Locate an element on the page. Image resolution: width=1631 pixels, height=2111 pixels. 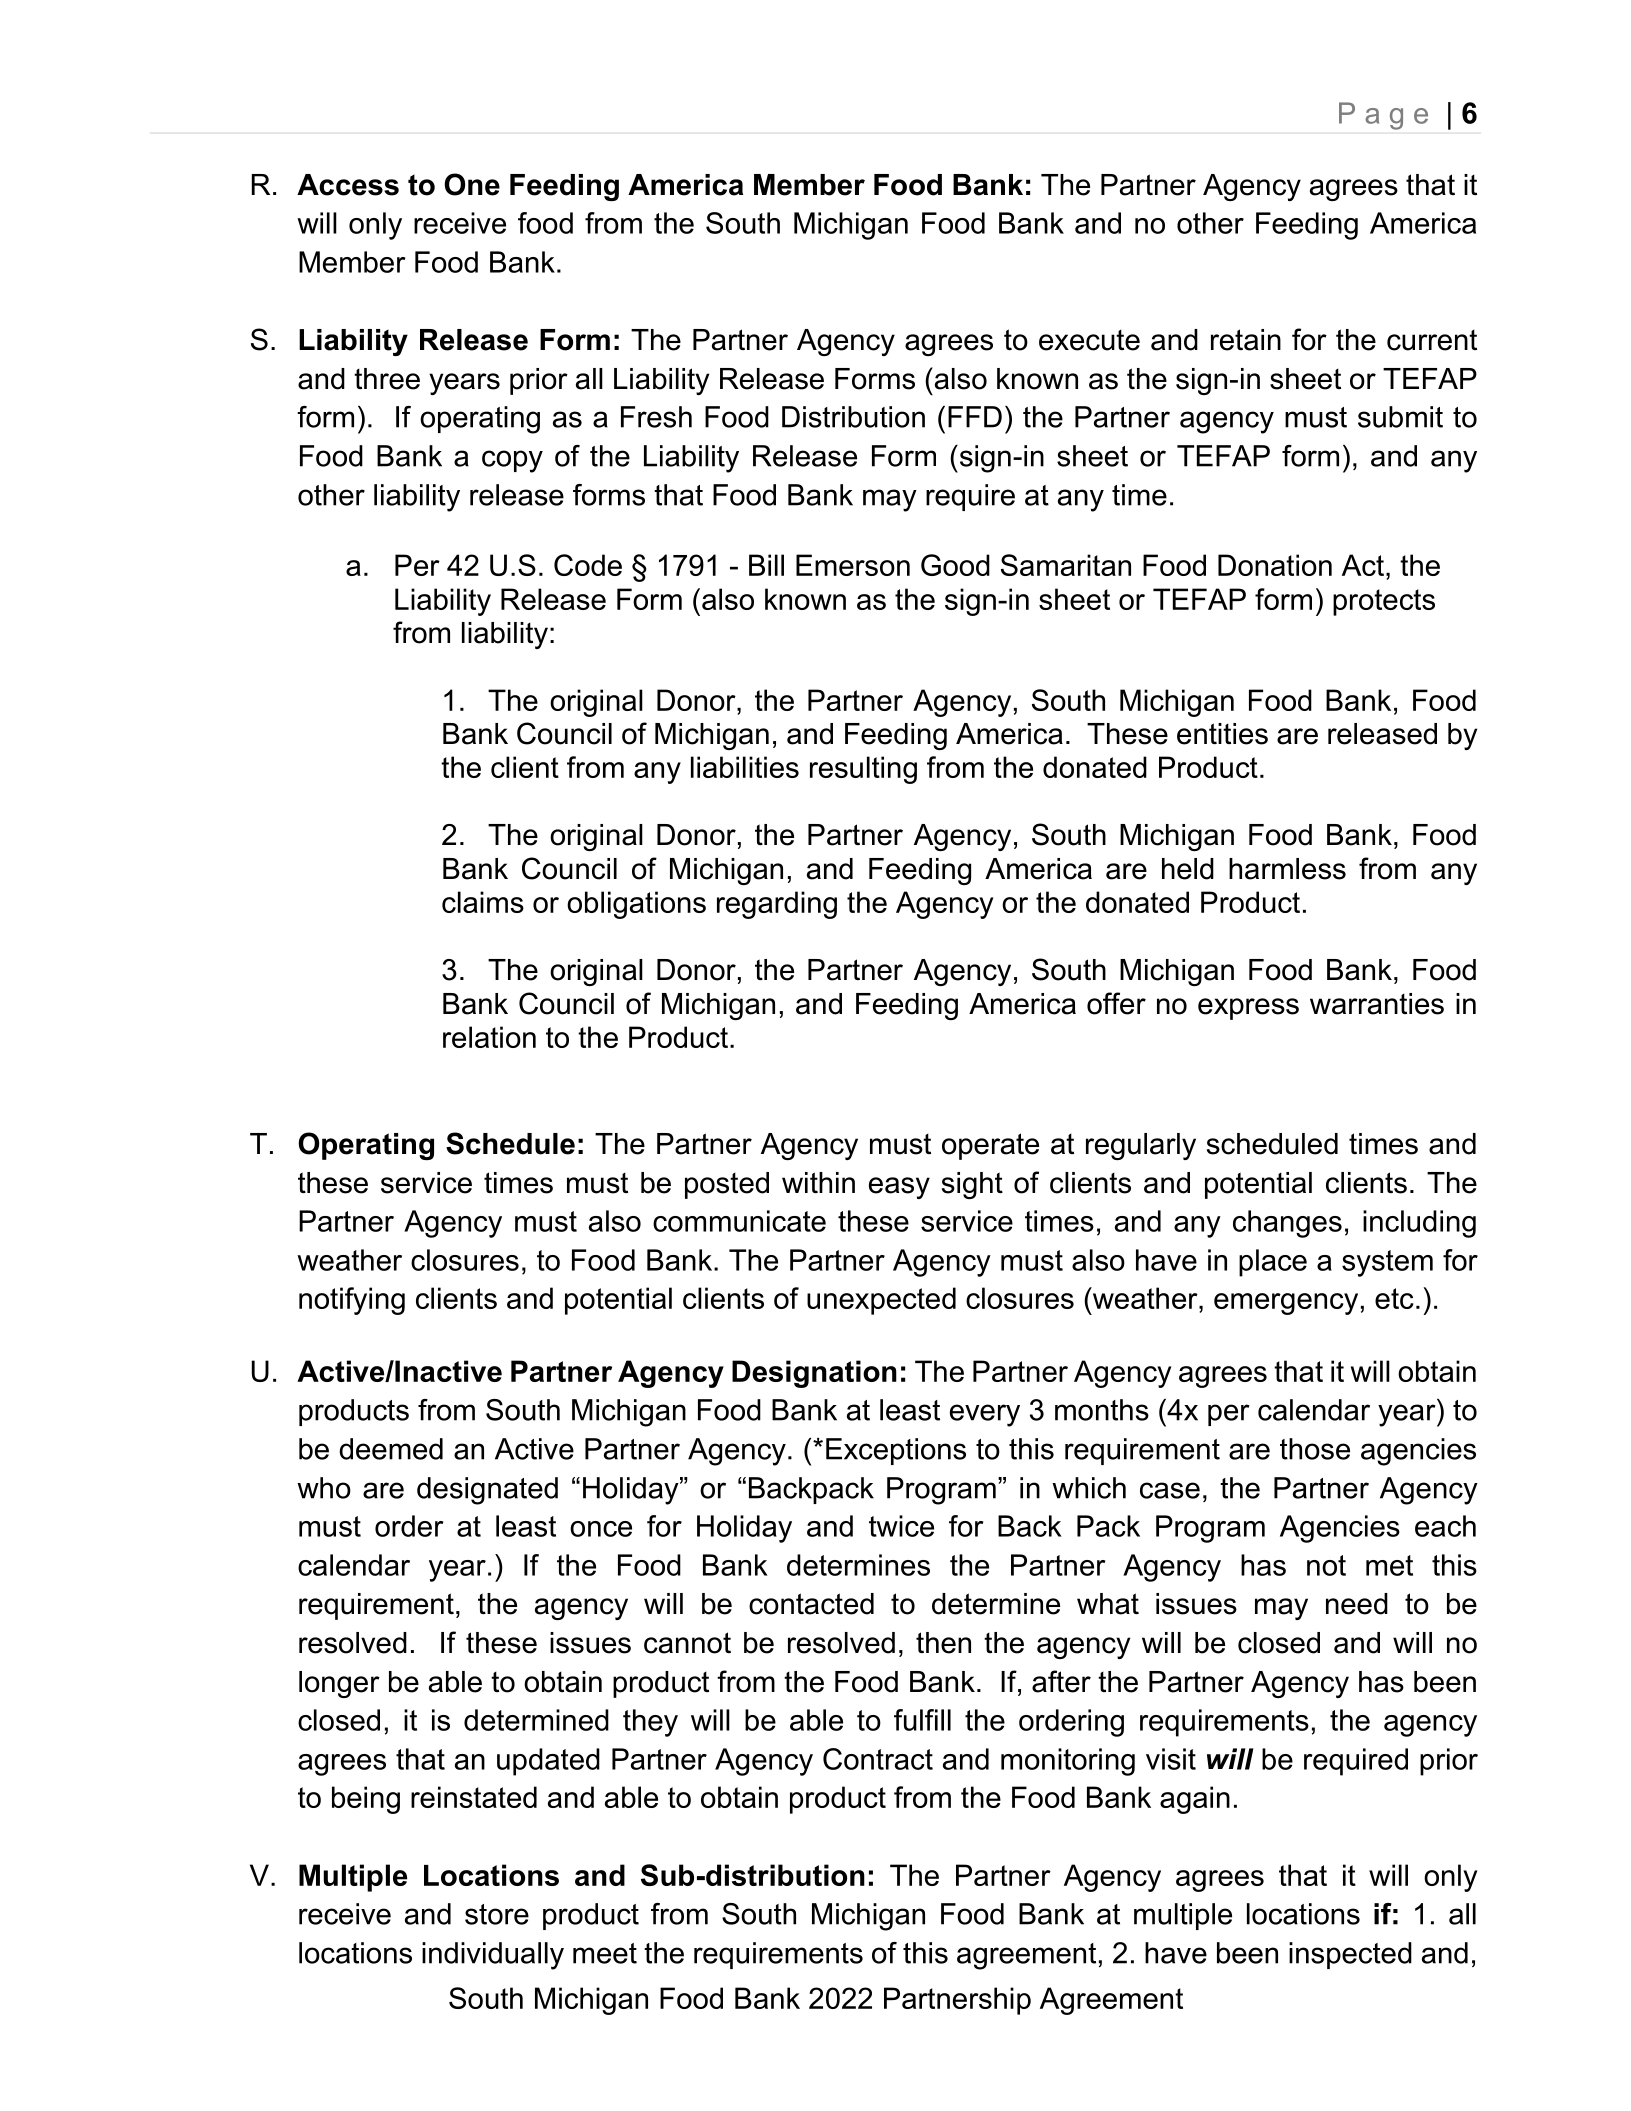
operate is located at coordinates (990, 1146).
